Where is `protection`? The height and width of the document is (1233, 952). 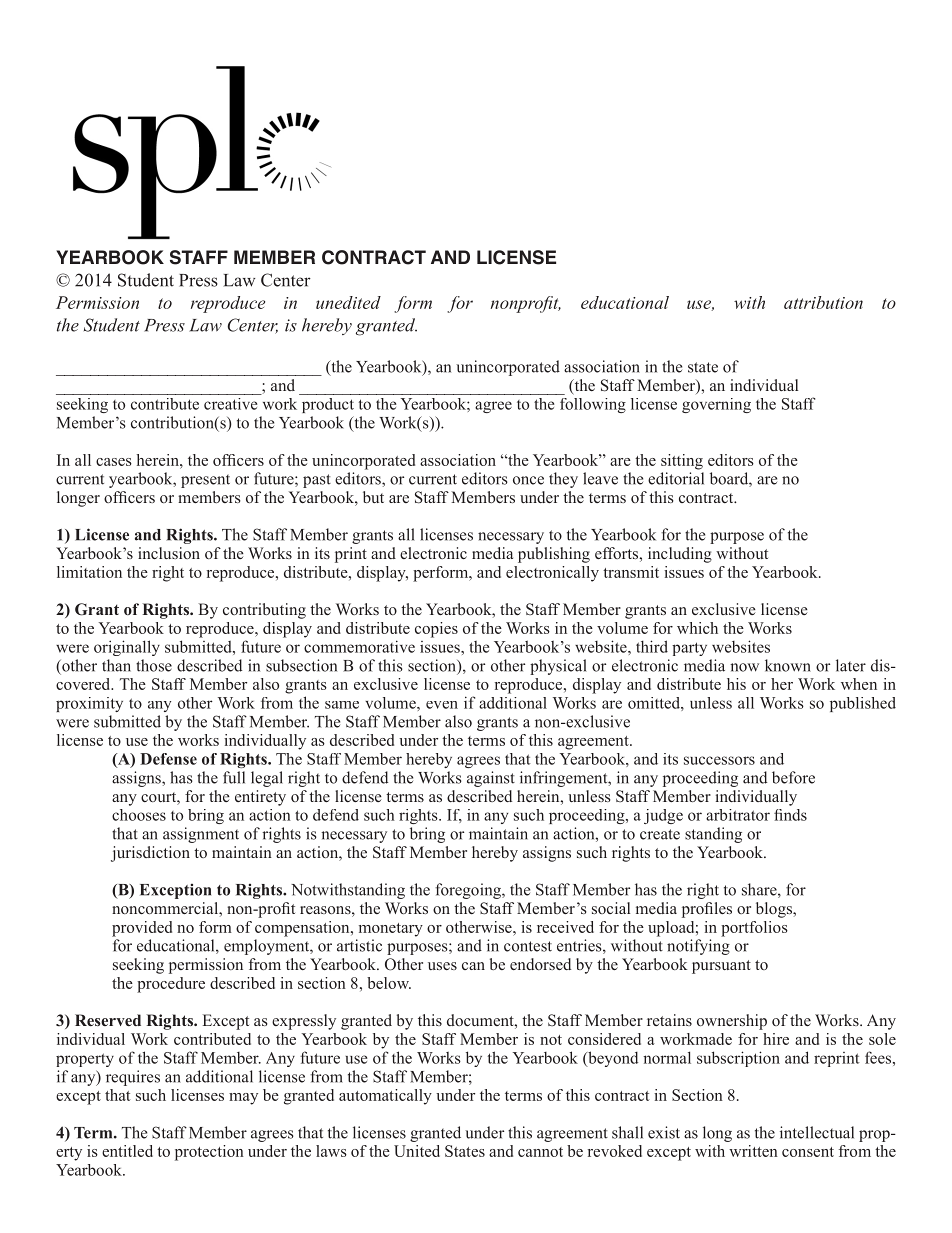
protection is located at coordinates (209, 1153).
